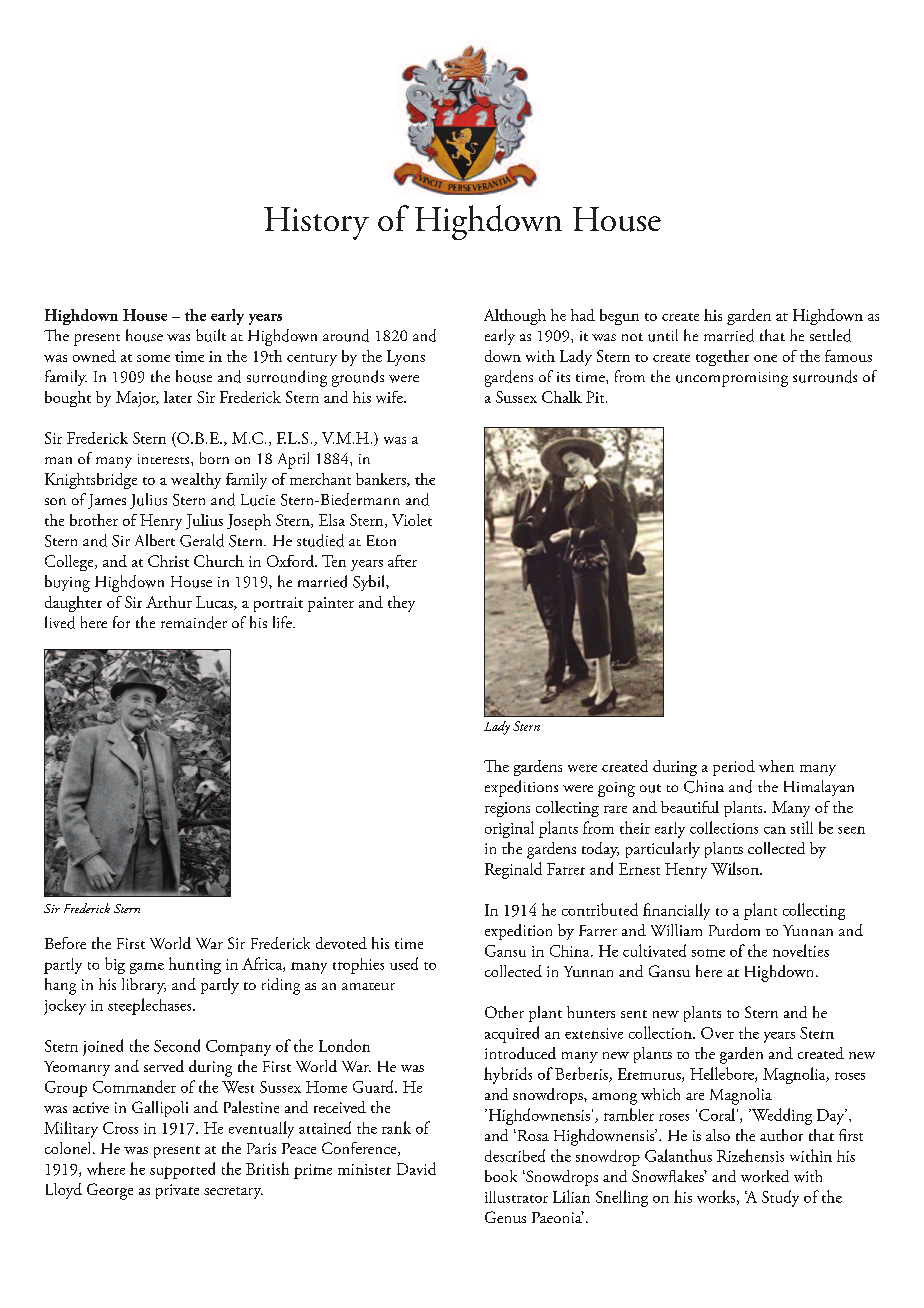  What do you see at coordinates (196, 481) in the screenshot?
I see `wealthy` at bounding box center [196, 481].
